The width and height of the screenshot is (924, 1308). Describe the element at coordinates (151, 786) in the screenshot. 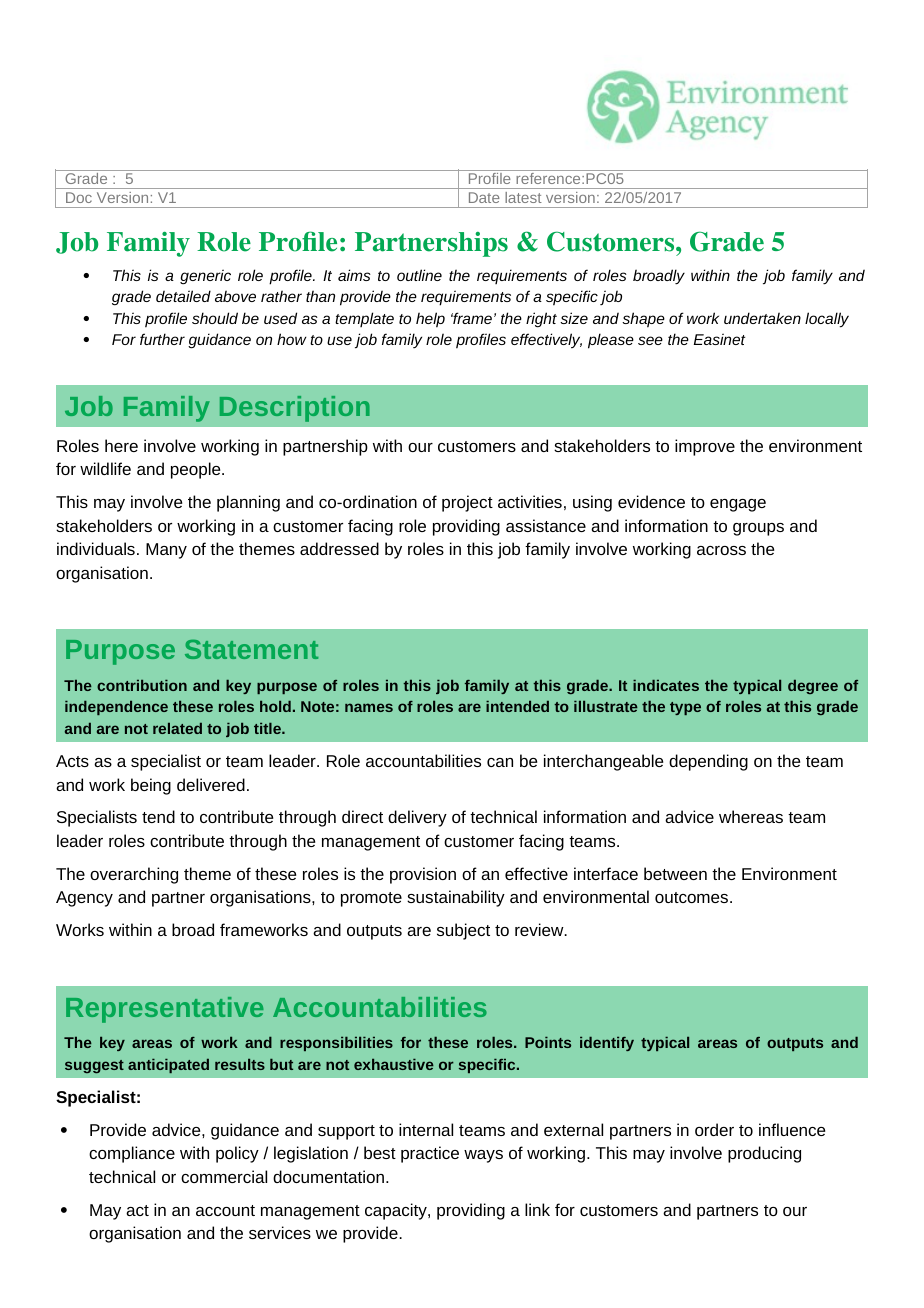

I see `being` at that location.
